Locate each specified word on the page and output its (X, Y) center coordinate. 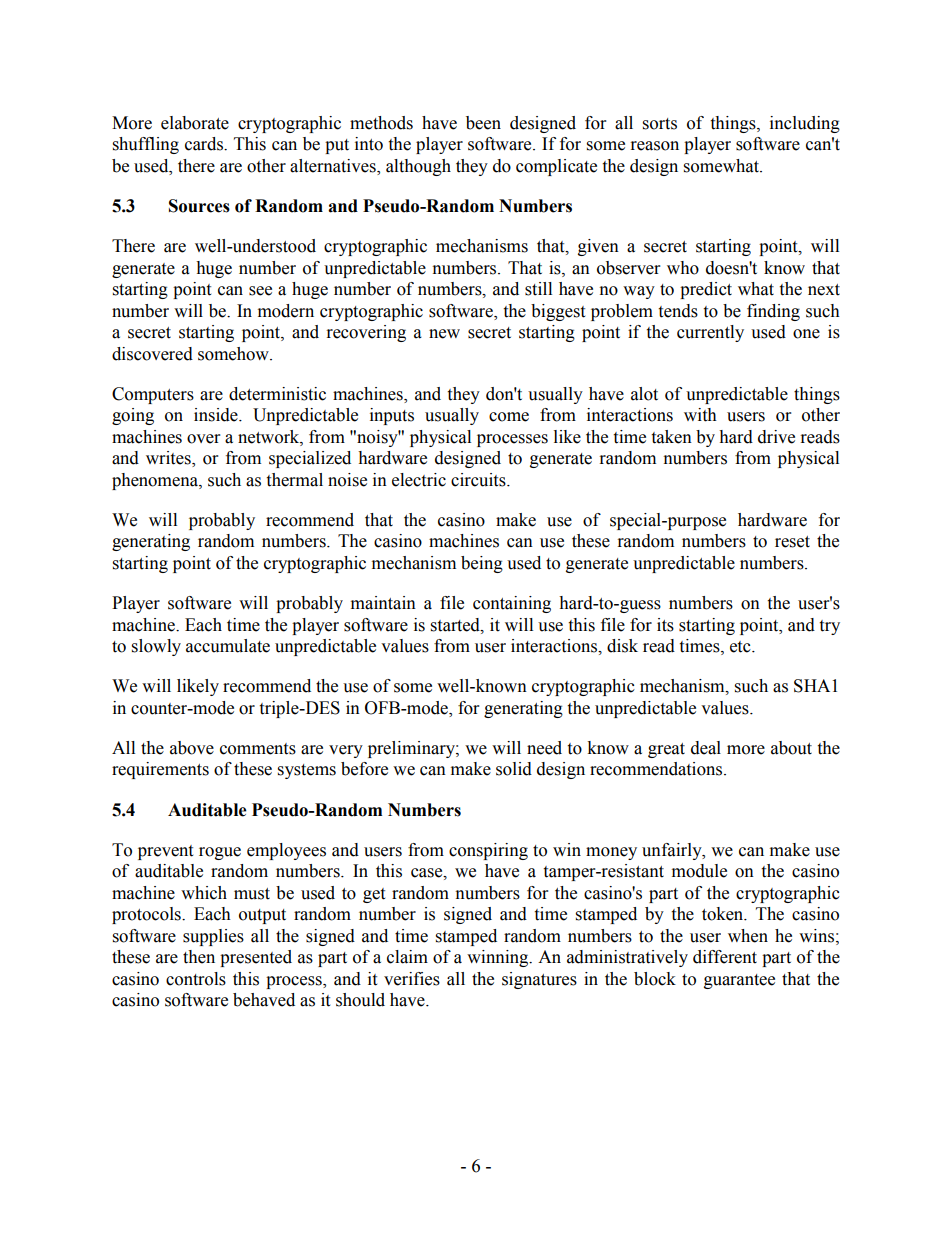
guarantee (739, 981)
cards (205, 144)
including (805, 124)
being (482, 564)
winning (499, 958)
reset (792, 542)
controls (196, 979)
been (483, 123)
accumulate (228, 646)
